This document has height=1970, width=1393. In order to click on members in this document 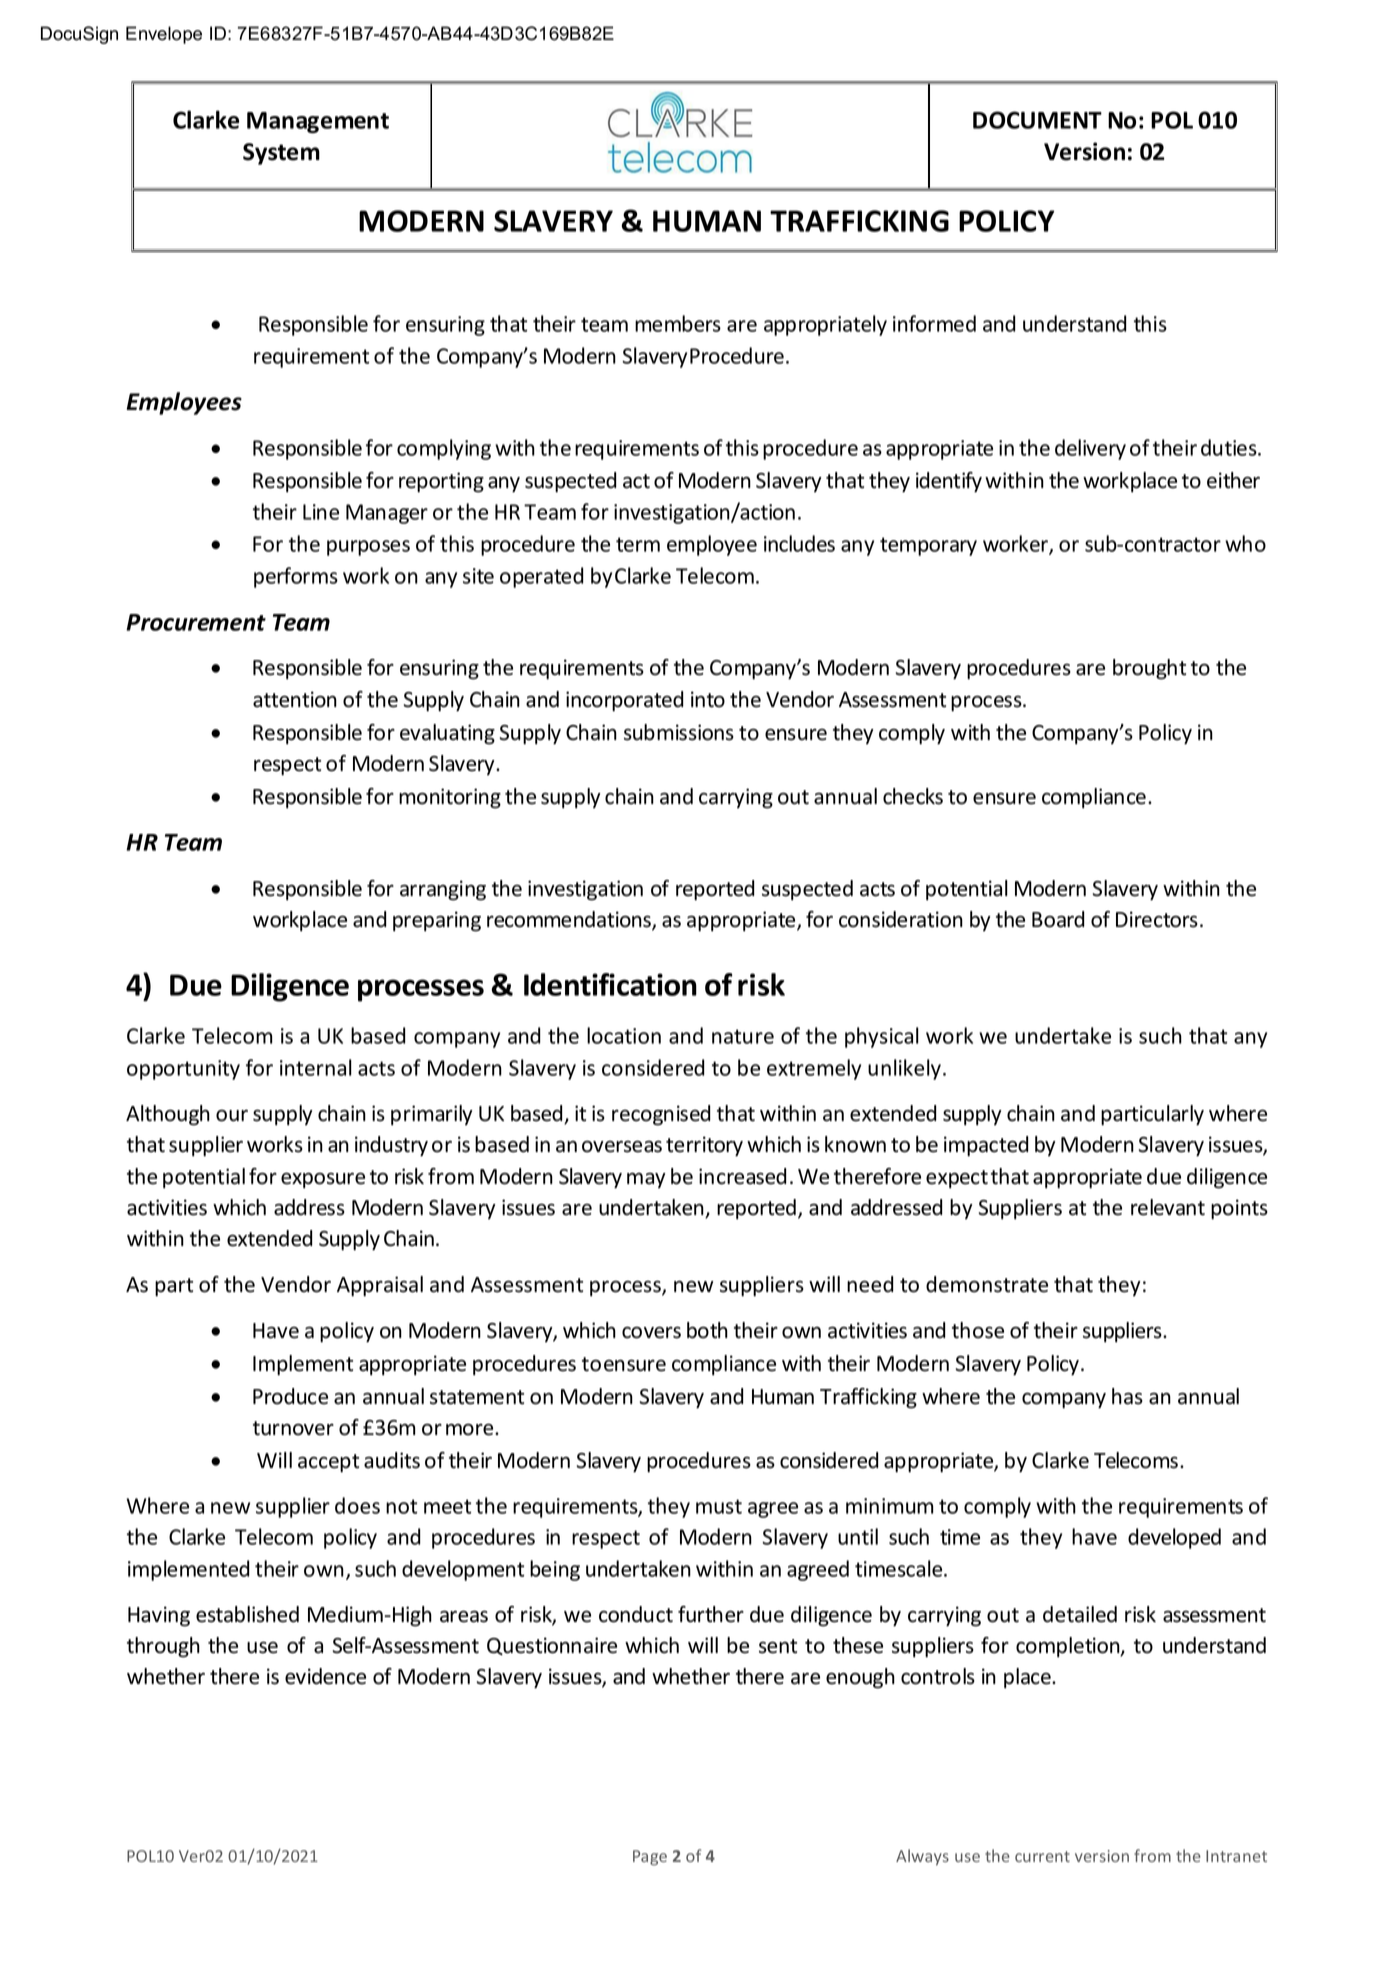, I will do `click(678, 323)`.
